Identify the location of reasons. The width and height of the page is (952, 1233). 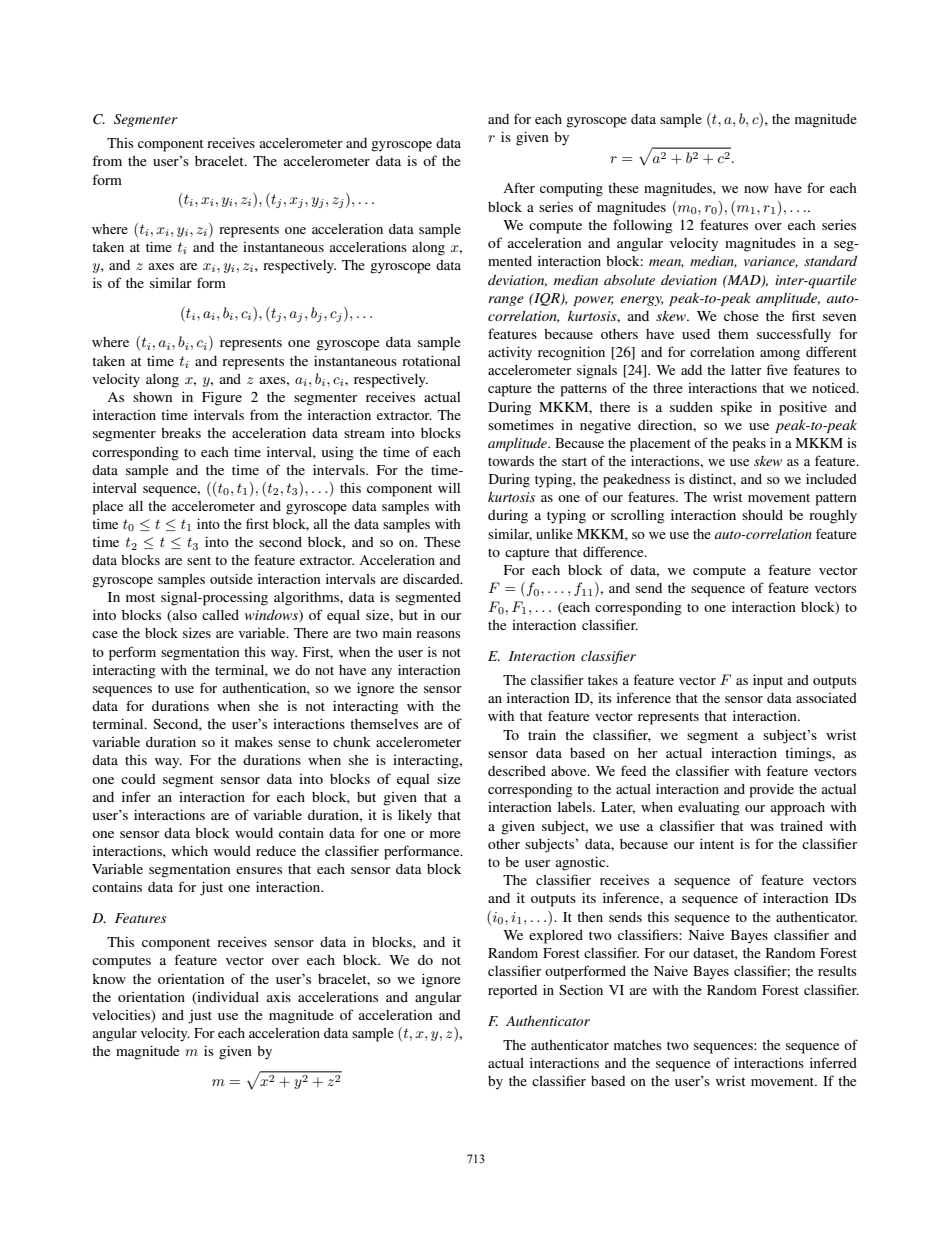
(438, 634).
